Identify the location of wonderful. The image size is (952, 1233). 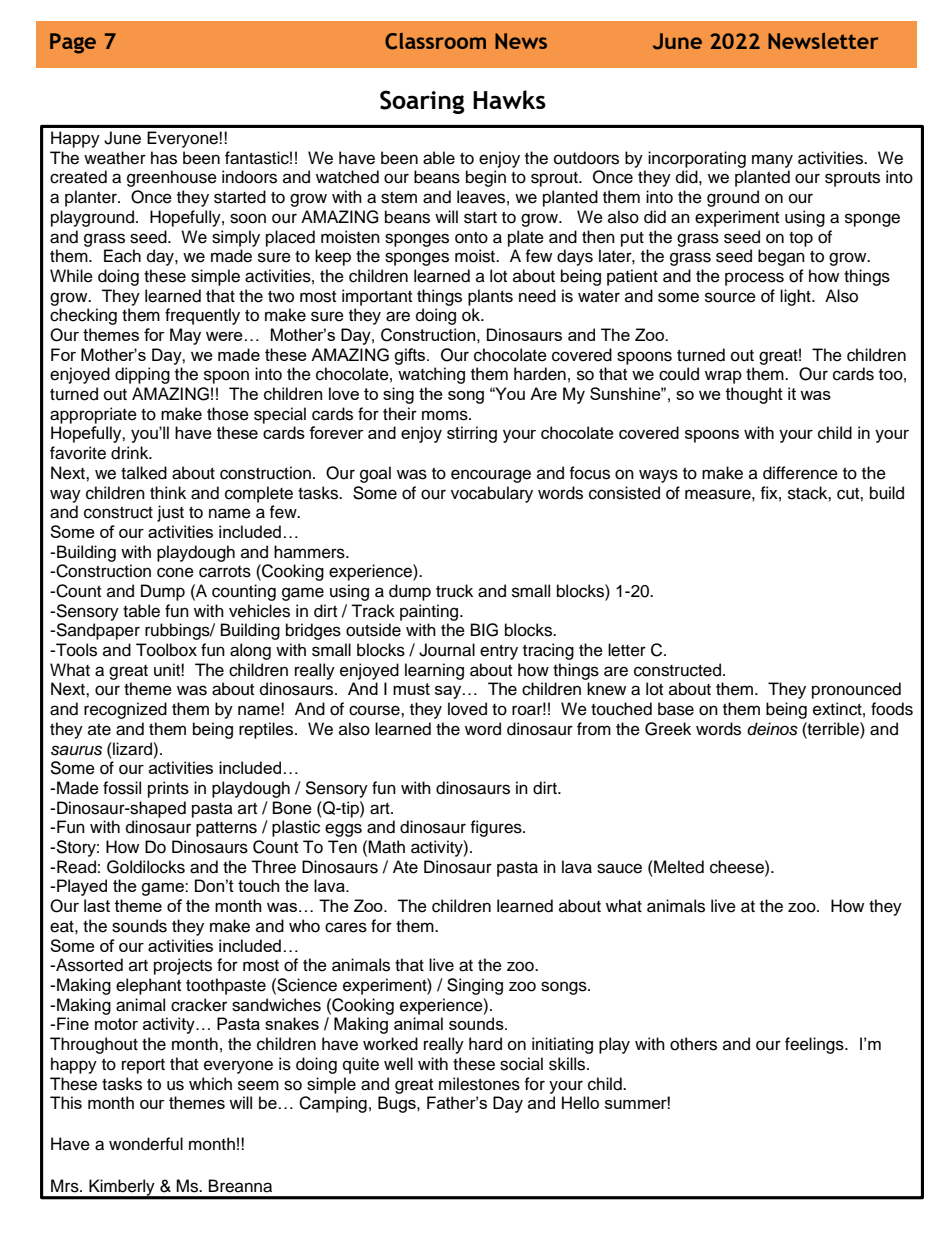
(146, 1144).
